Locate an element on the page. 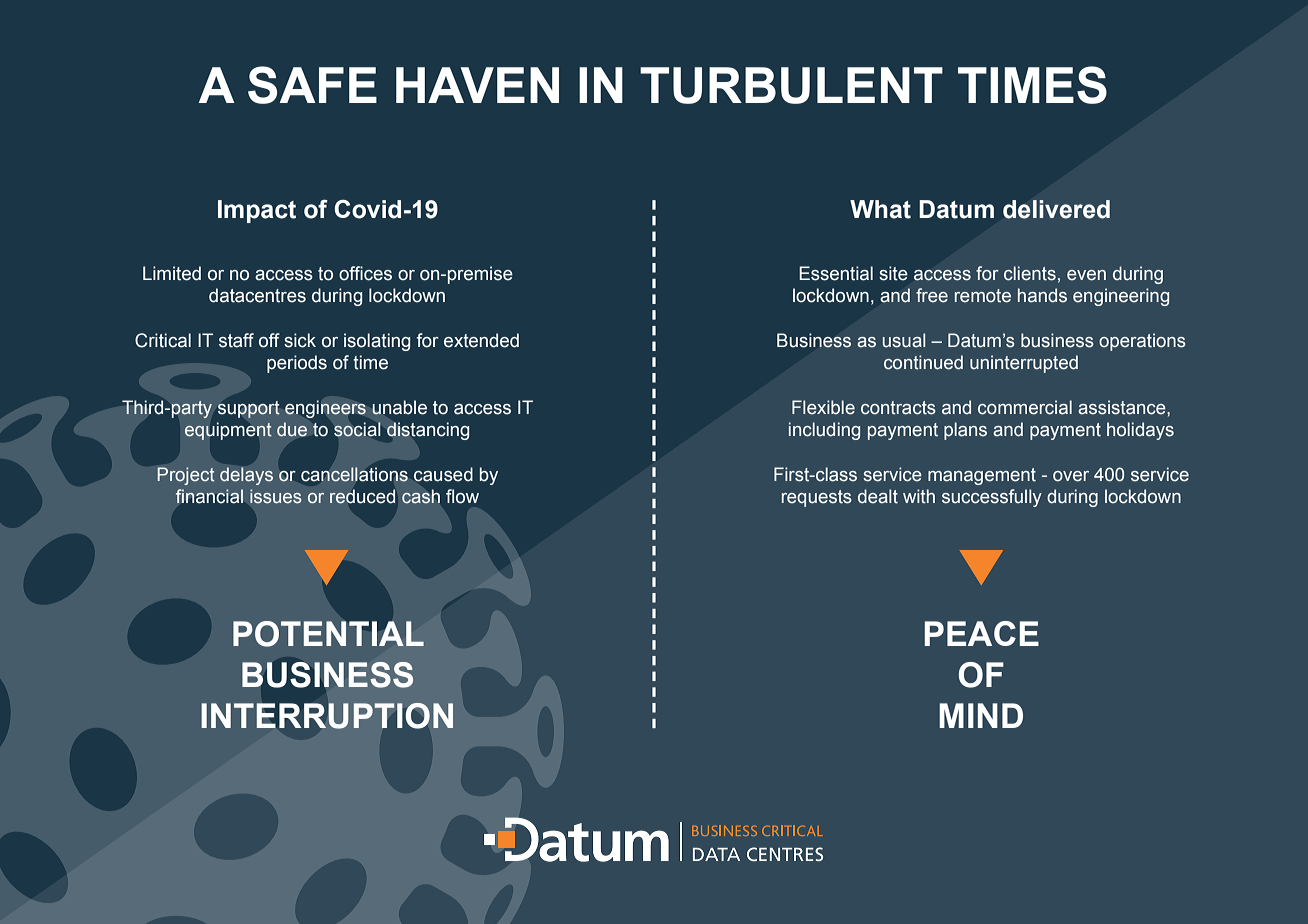 This page has height=924, width=1308. requests is located at coordinates (817, 498).
